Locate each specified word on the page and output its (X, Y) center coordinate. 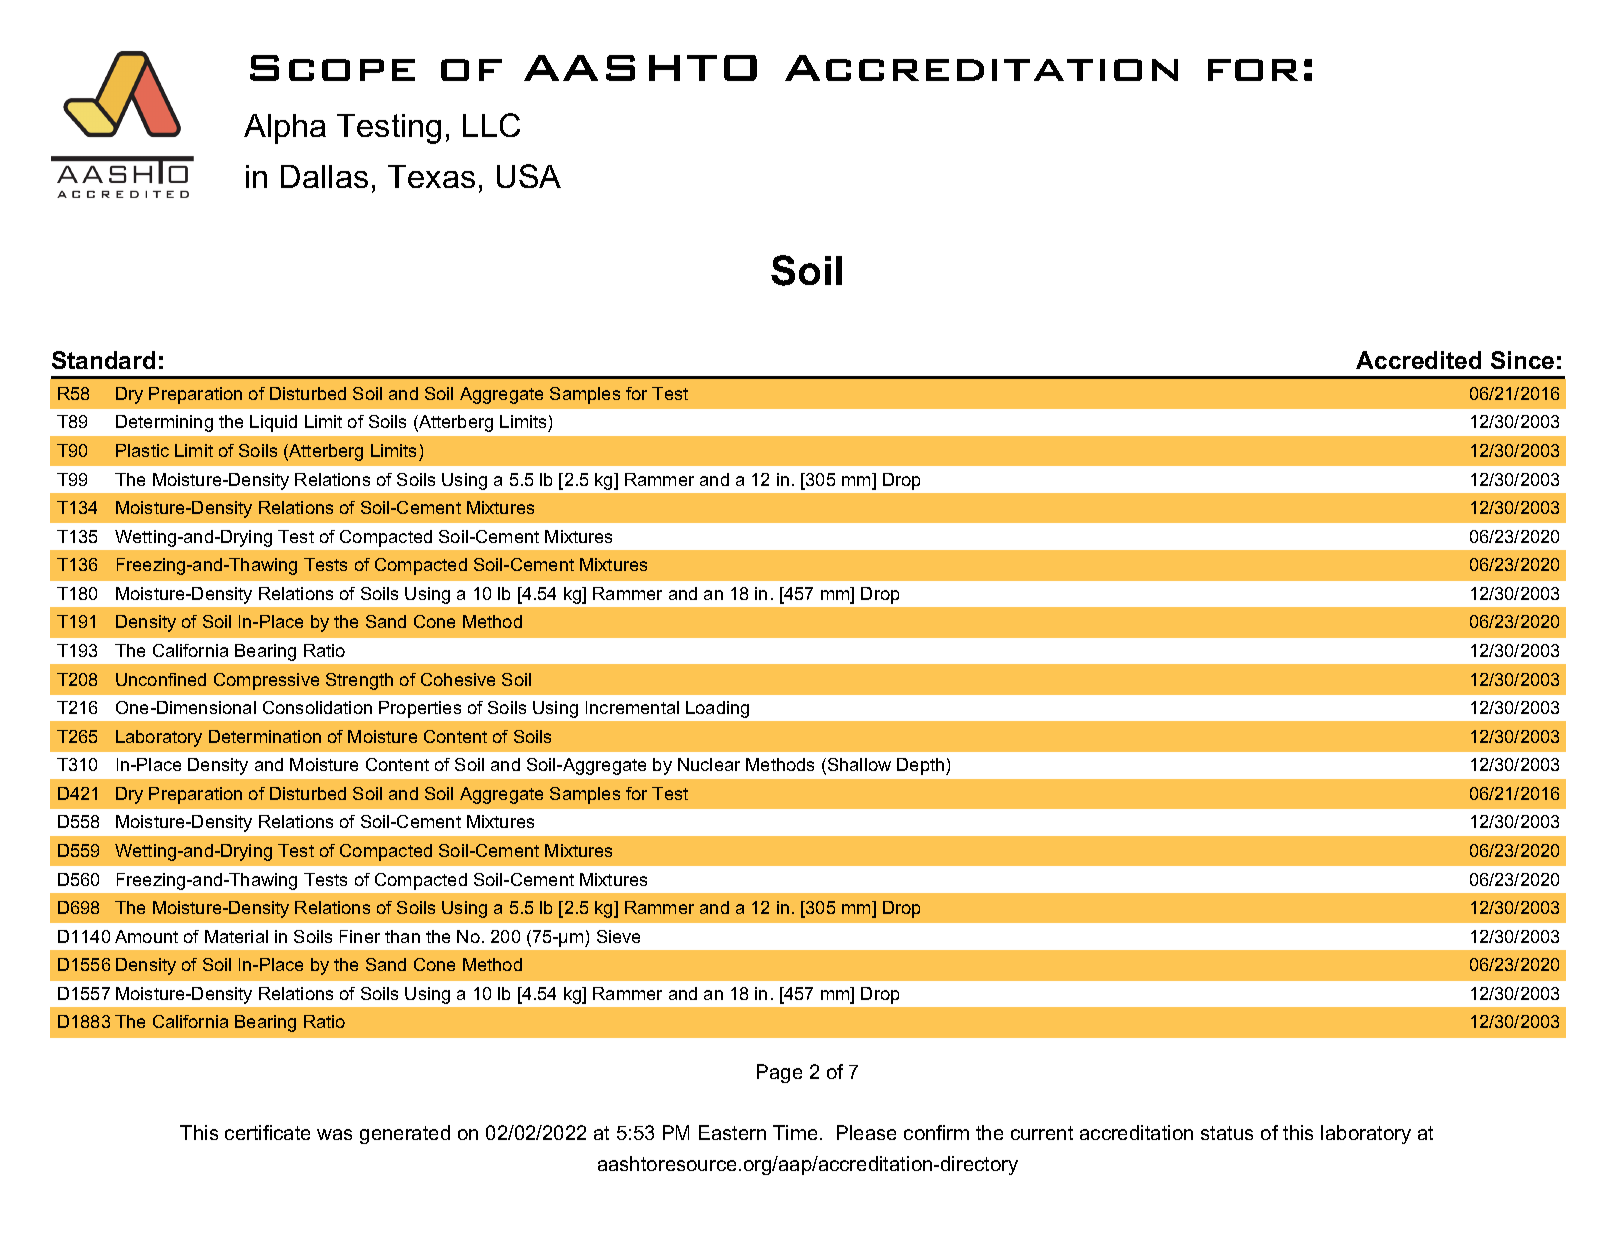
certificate (267, 1132)
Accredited (1418, 360)
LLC (491, 125)
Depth (922, 766)
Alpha (285, 129)
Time (795, 1132)
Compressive (266, 681)
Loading (717, 709)
